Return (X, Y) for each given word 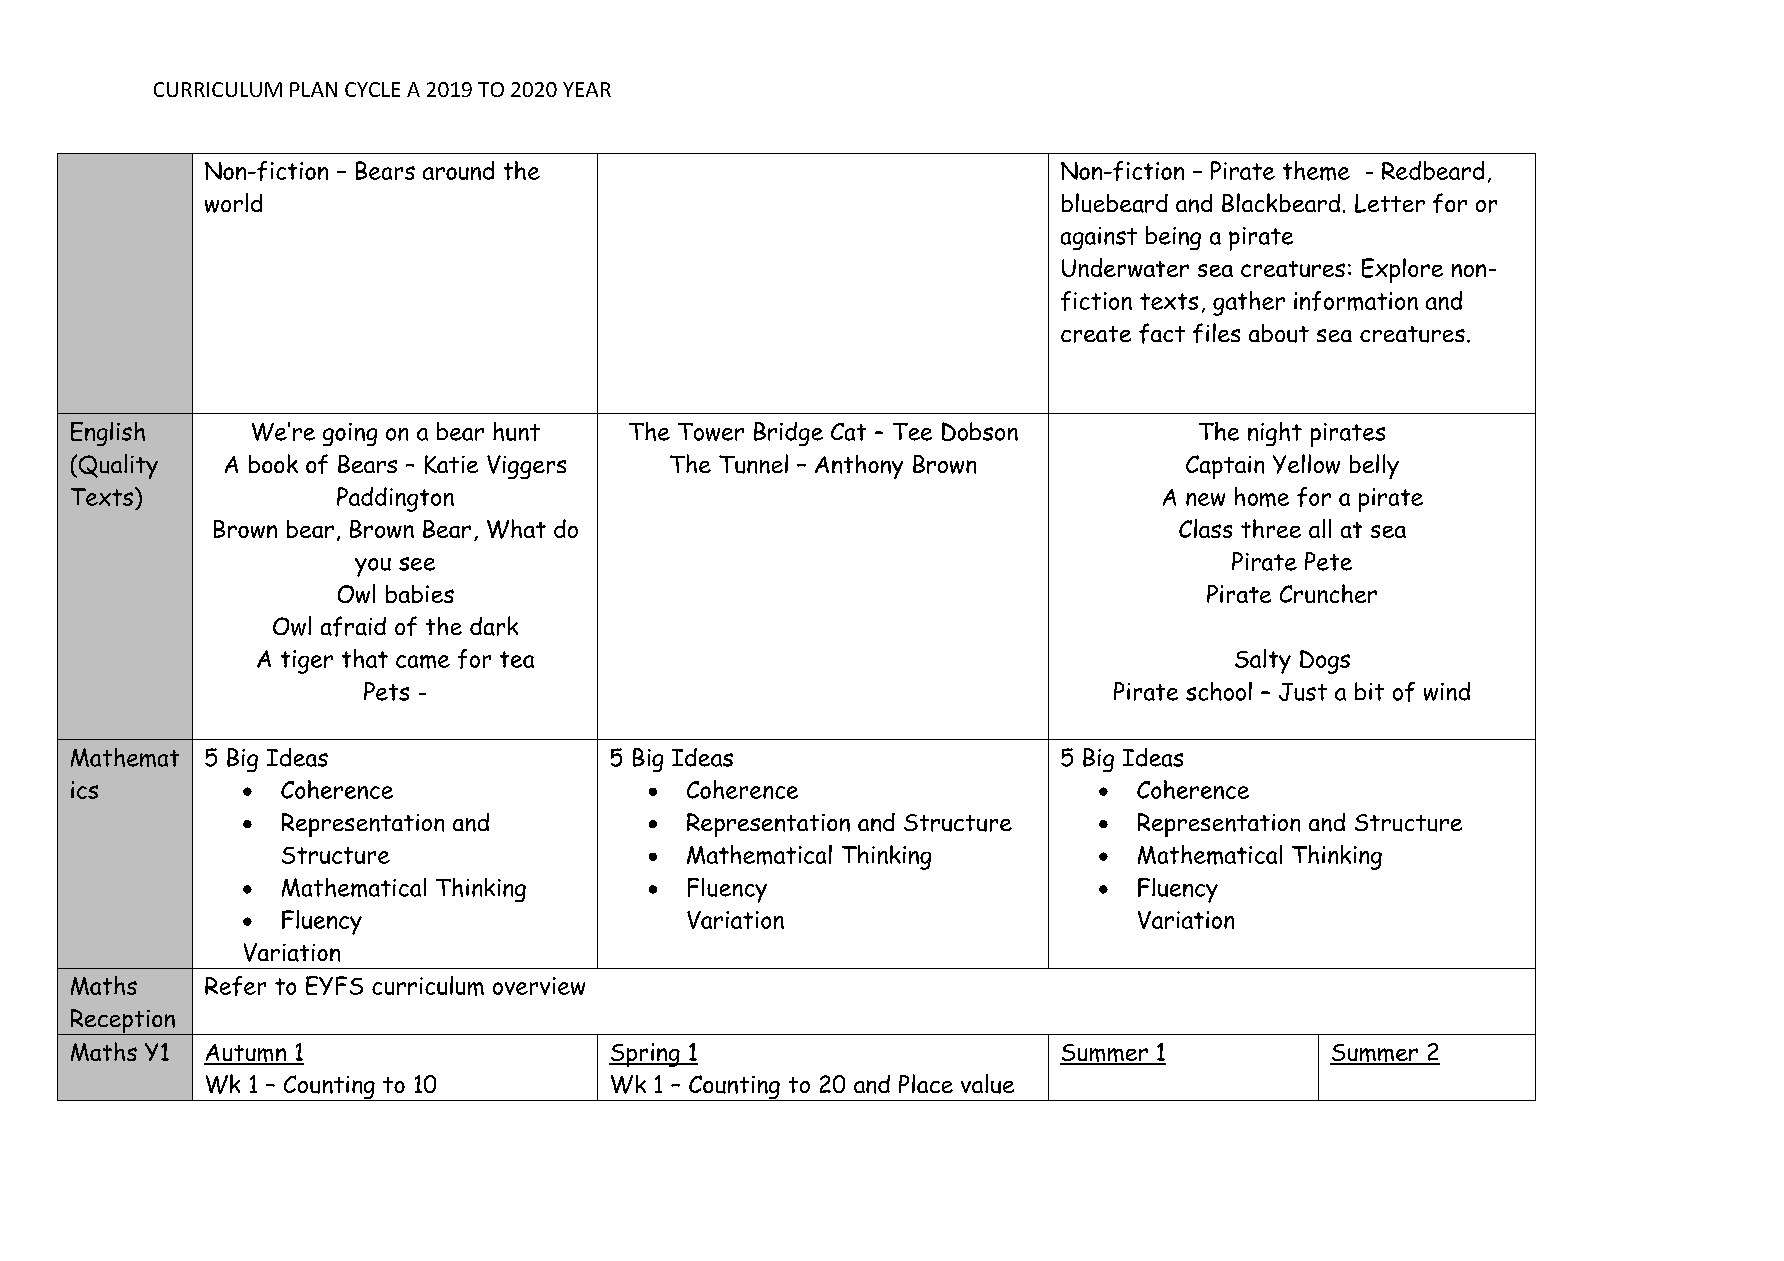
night (1275, 434)
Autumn (246, 1054)
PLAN (313, 89)
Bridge (788, 434)
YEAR (587, 89)
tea (517, 659)
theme (1316, 171)
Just (1303, 692)
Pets (386, 691)
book (273, 463)
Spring (645, 1055)
